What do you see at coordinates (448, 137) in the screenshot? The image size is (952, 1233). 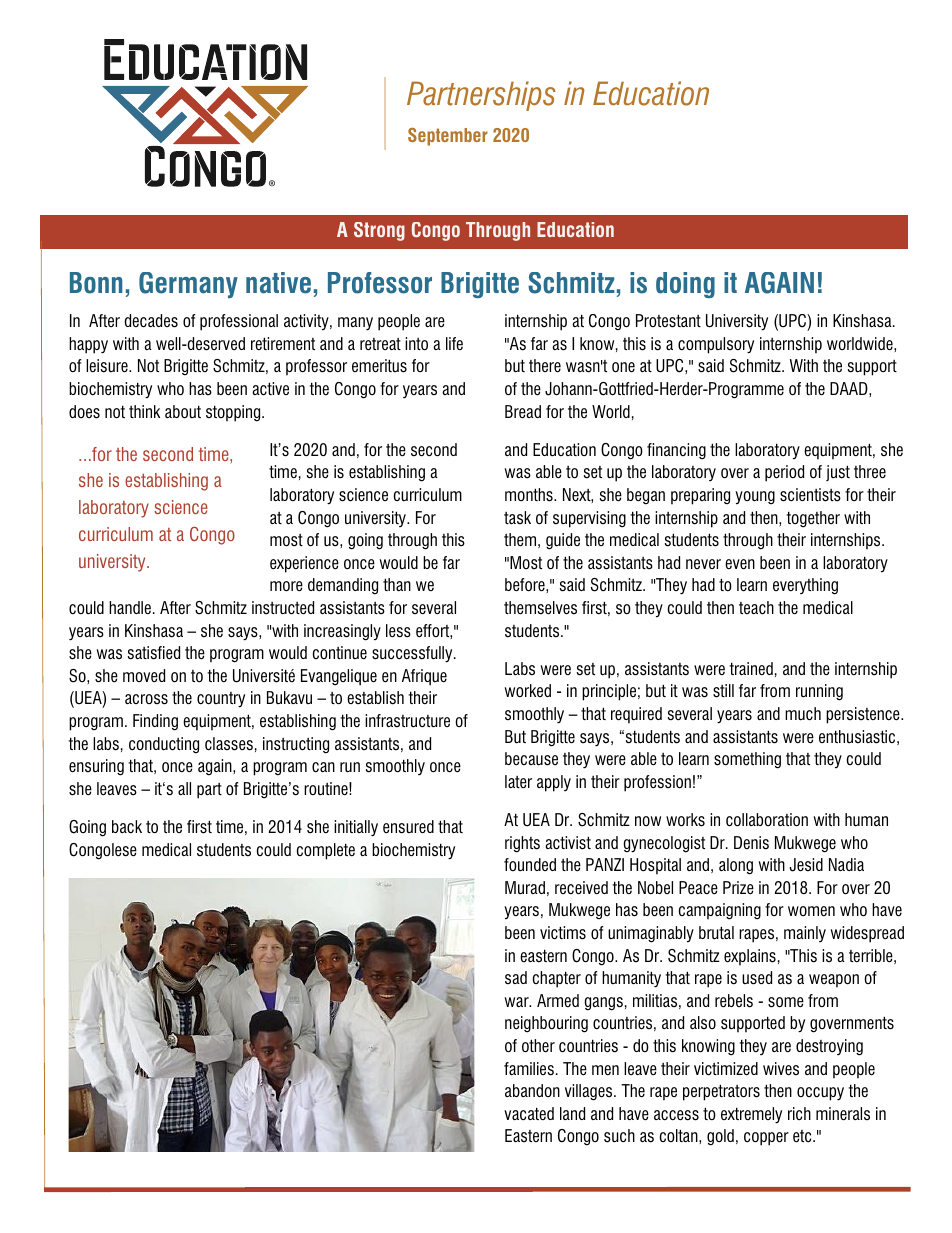 I see `September` at bounding box center [448, 137].
